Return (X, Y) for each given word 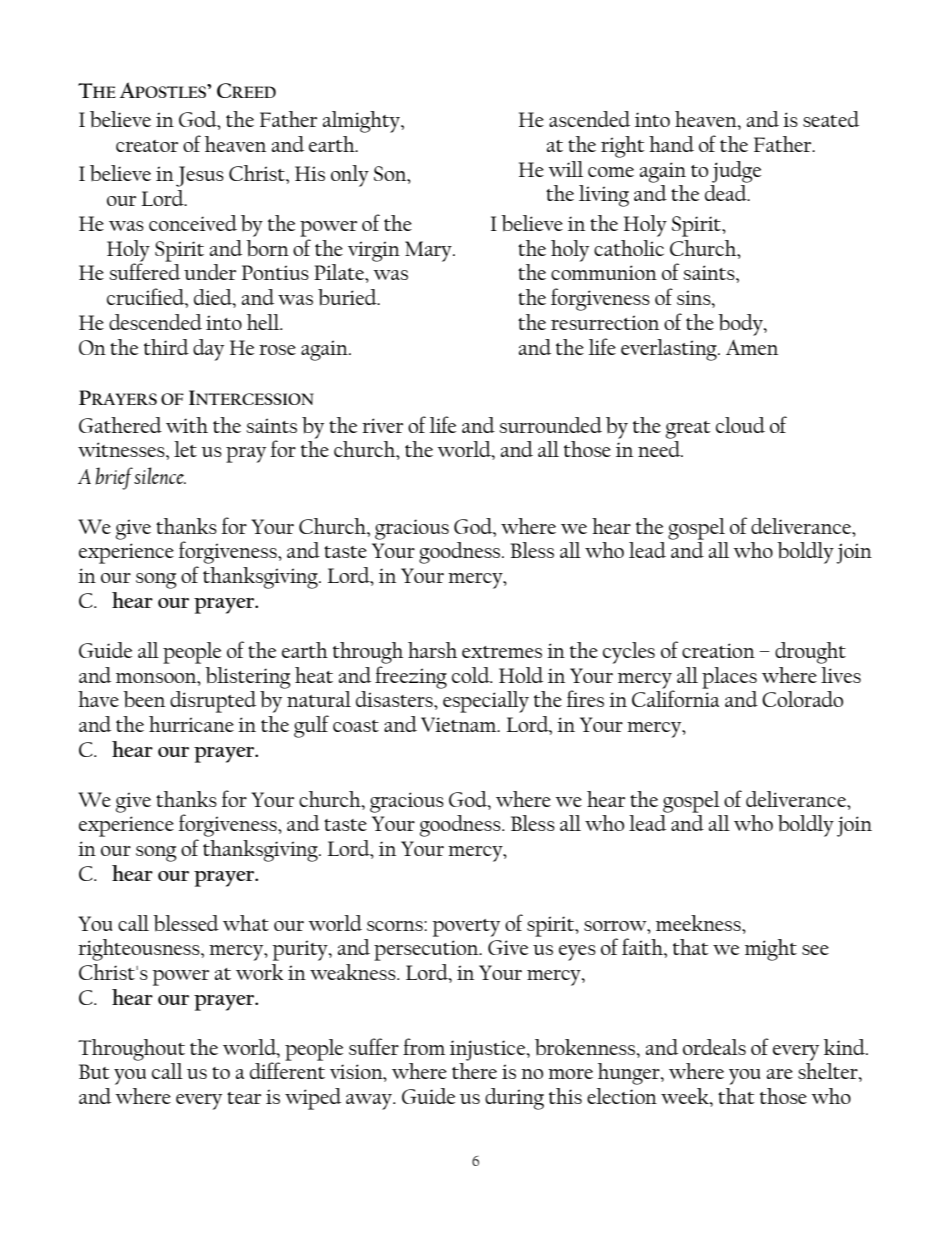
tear (244, 1098)
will (565, 169)
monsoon (157, 678)
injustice (489, 1050)
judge (736, 172)
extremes (502, 652)
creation (718, 650)
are (780, 1074)
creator (147, 146)
